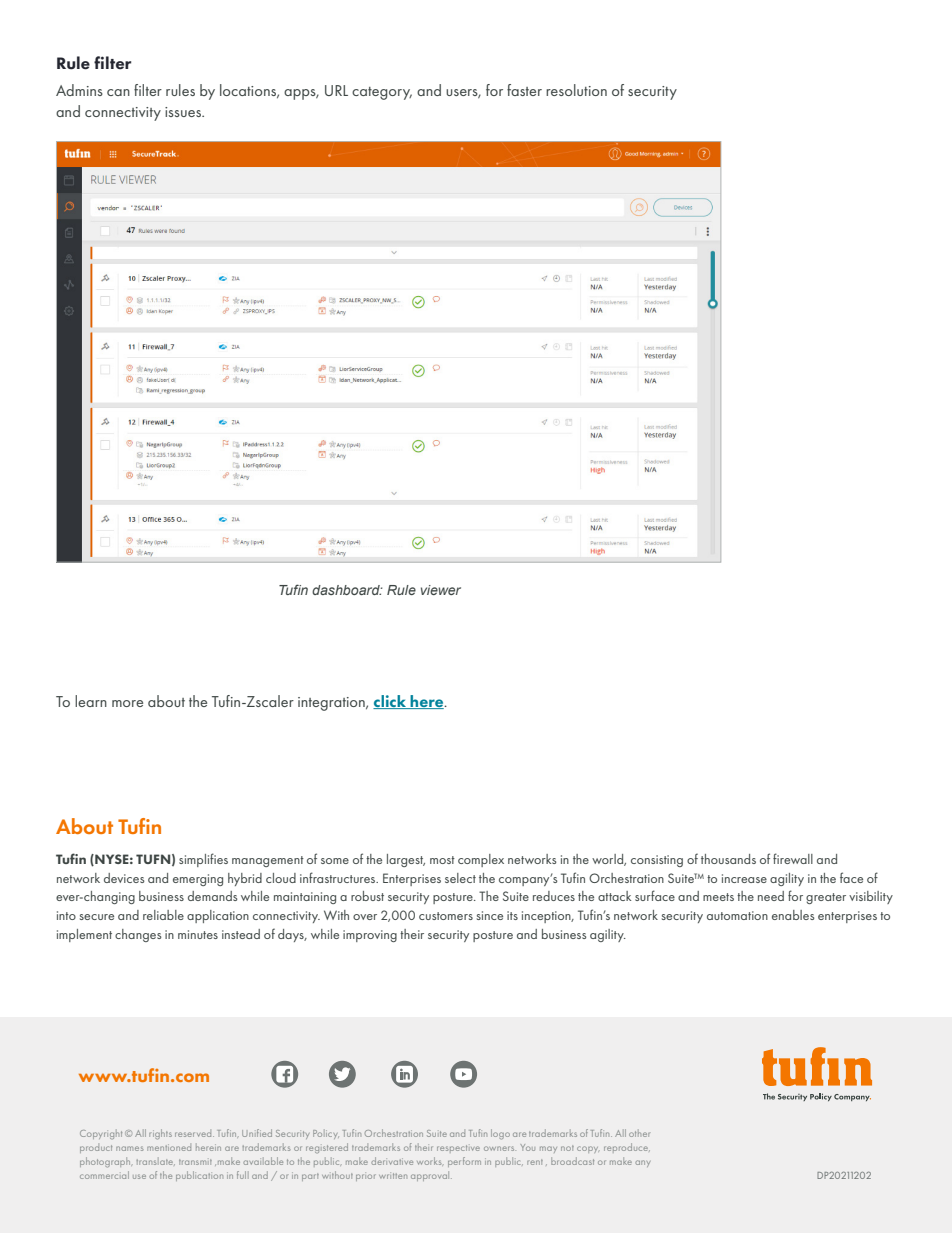 Image resolution: width=952 pixels, height=1233 pixels. What do you see at coordinates (127, 703) in the screenshot?
I see `more` at bounding box center [127, 703].
